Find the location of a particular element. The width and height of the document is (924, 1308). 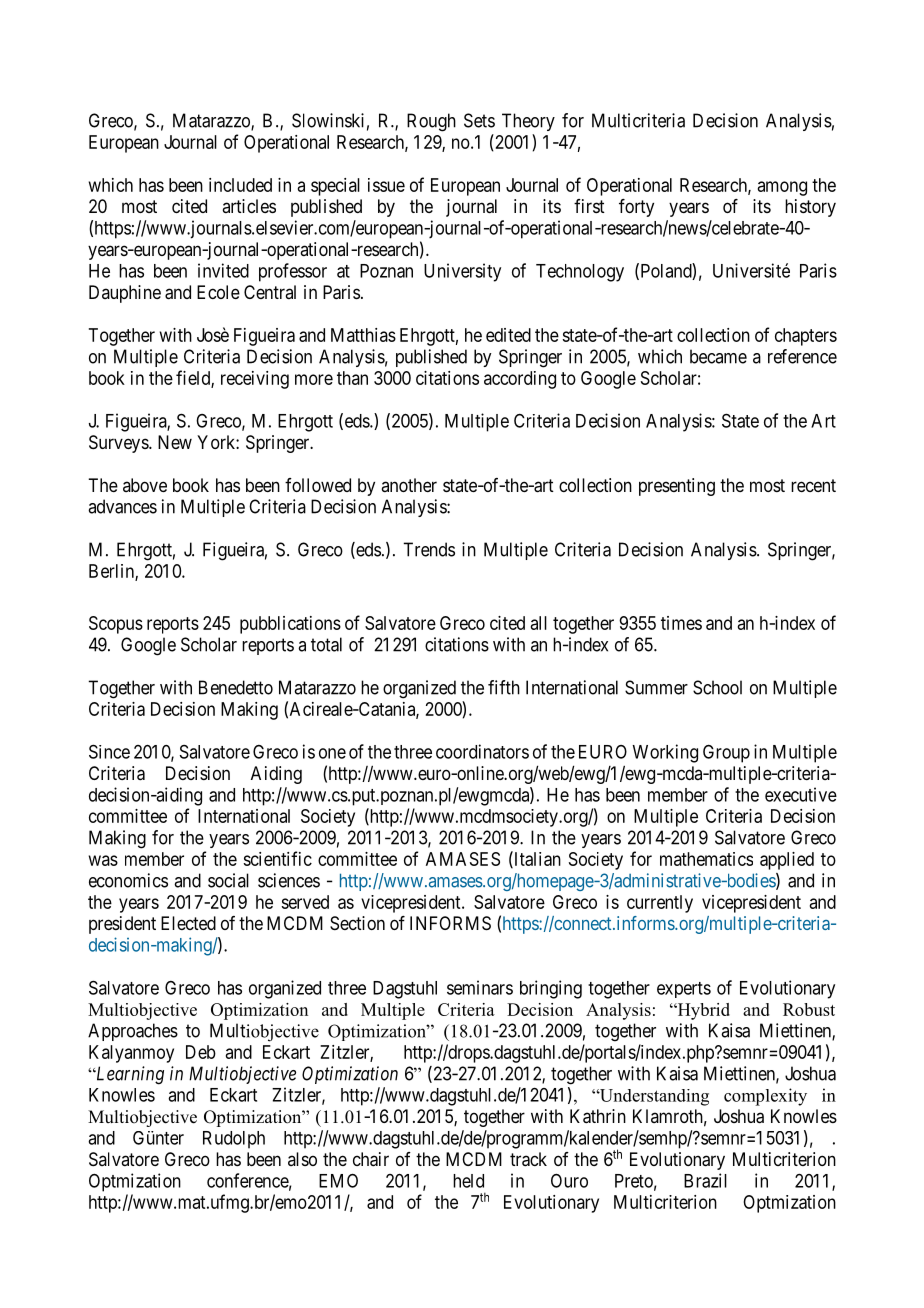

Scopus is located at coordinates (116, 625).
